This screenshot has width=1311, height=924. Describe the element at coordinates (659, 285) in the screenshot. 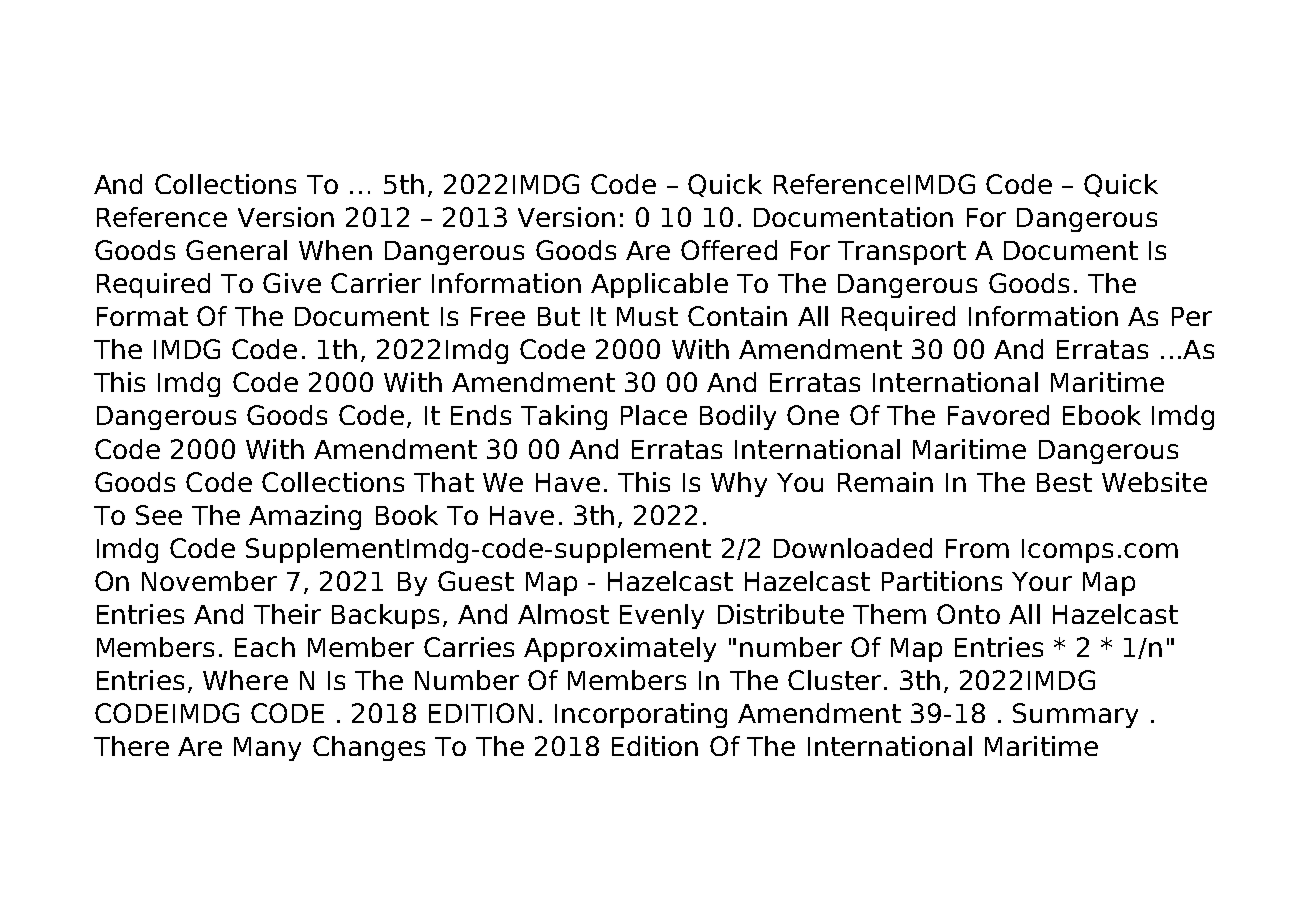

I see `Applicable` at that location.
